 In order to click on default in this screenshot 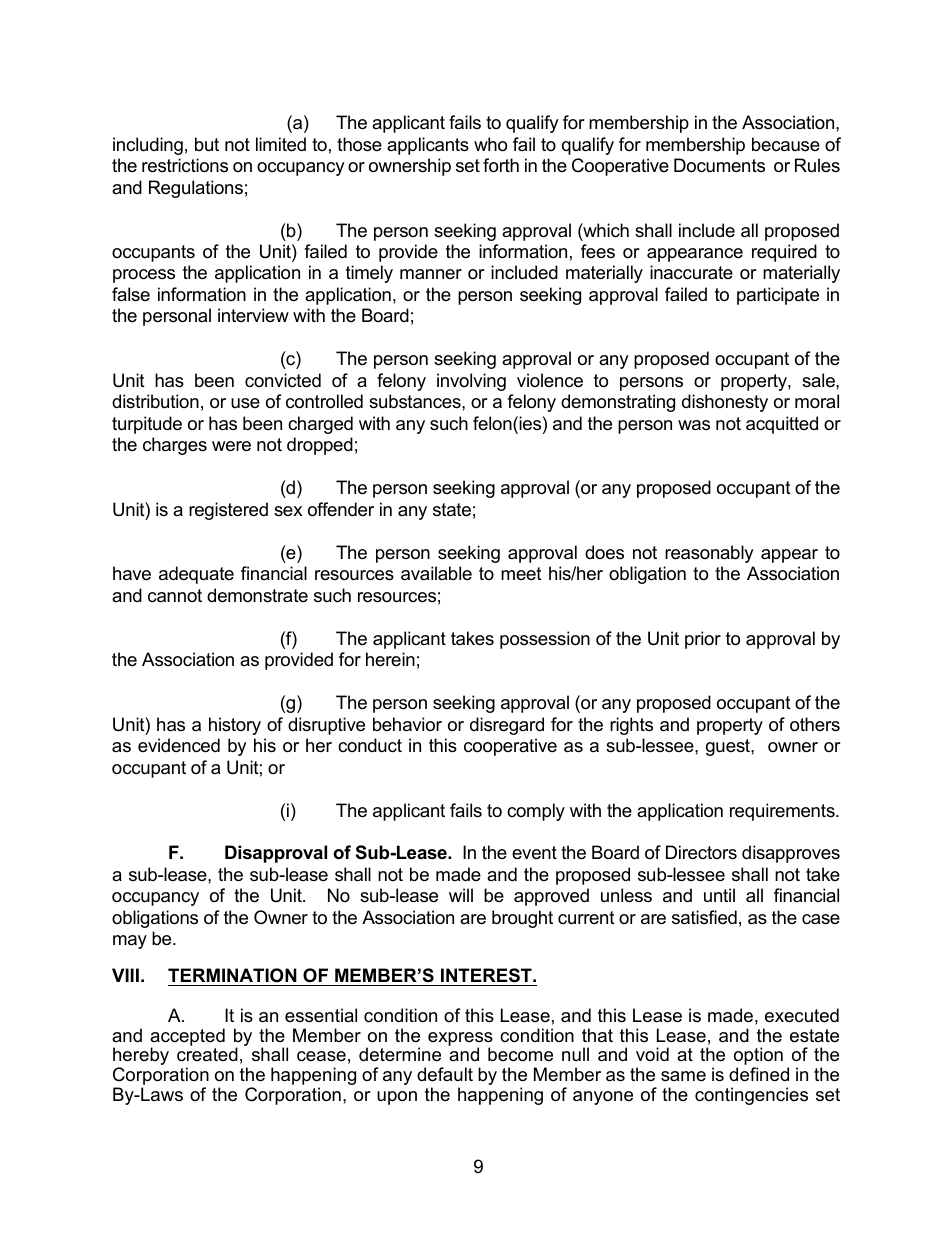, I will do `click(445, 1074)`.
